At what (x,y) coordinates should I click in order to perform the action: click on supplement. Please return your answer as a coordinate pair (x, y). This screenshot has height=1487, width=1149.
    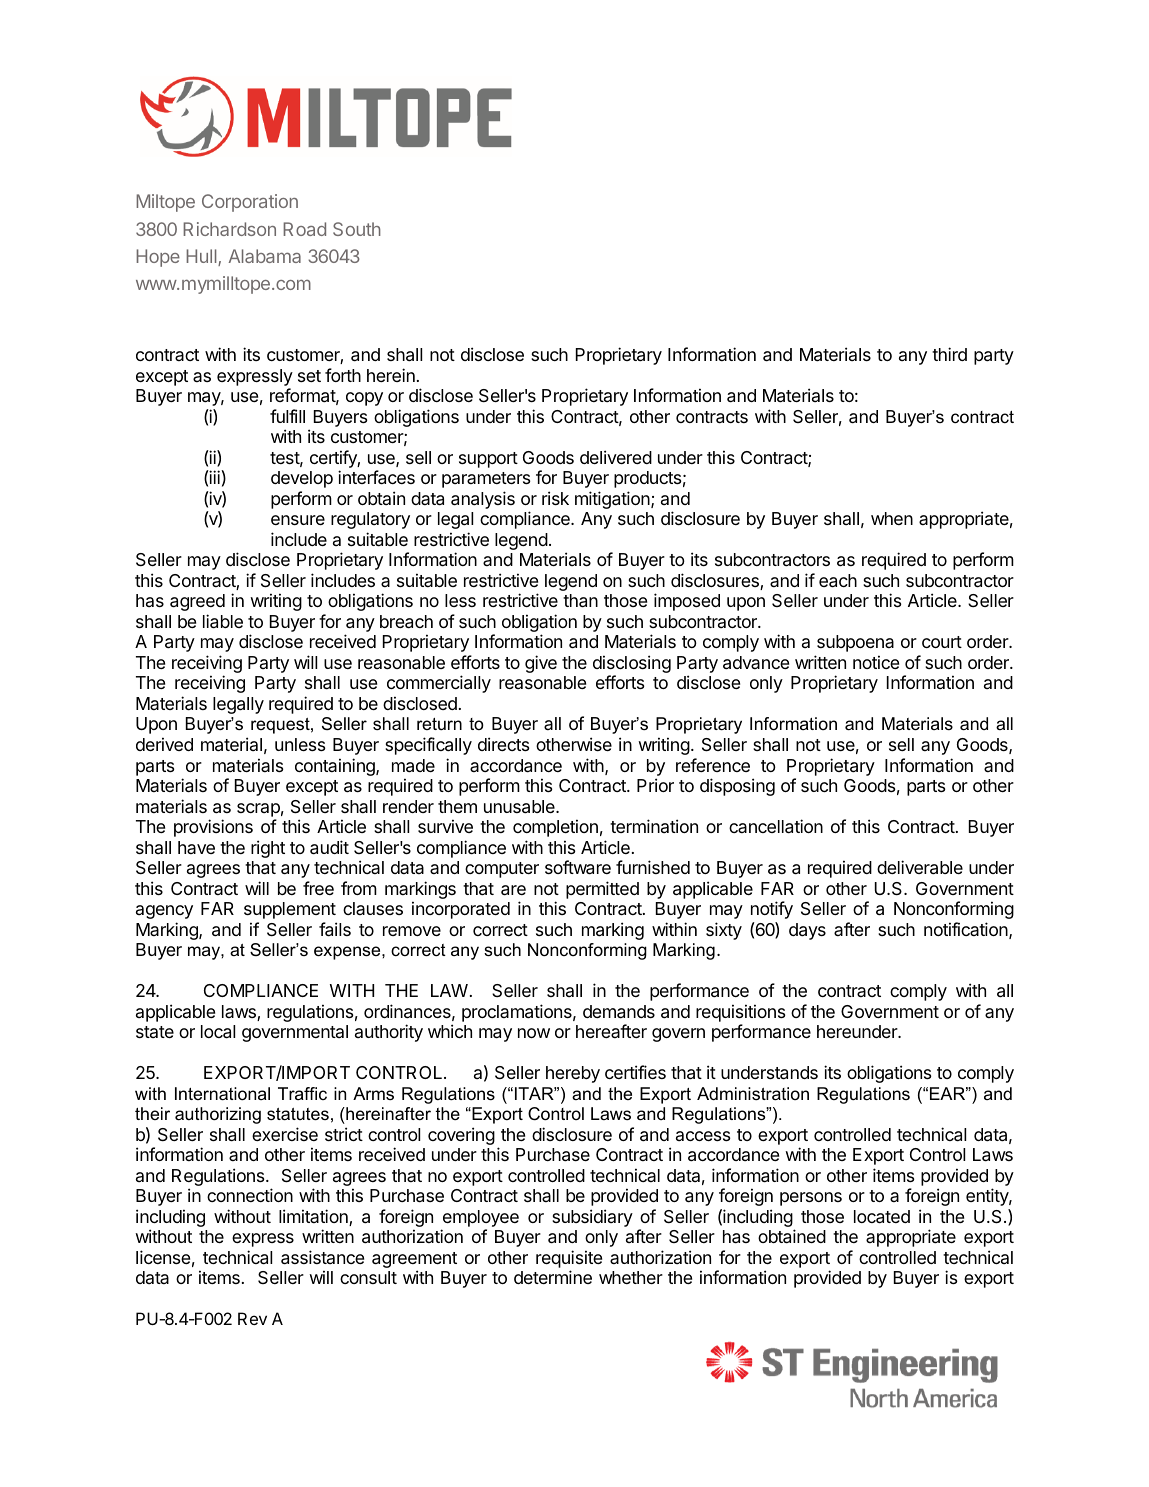
    Looking at the image, I should click on (290, 910).
